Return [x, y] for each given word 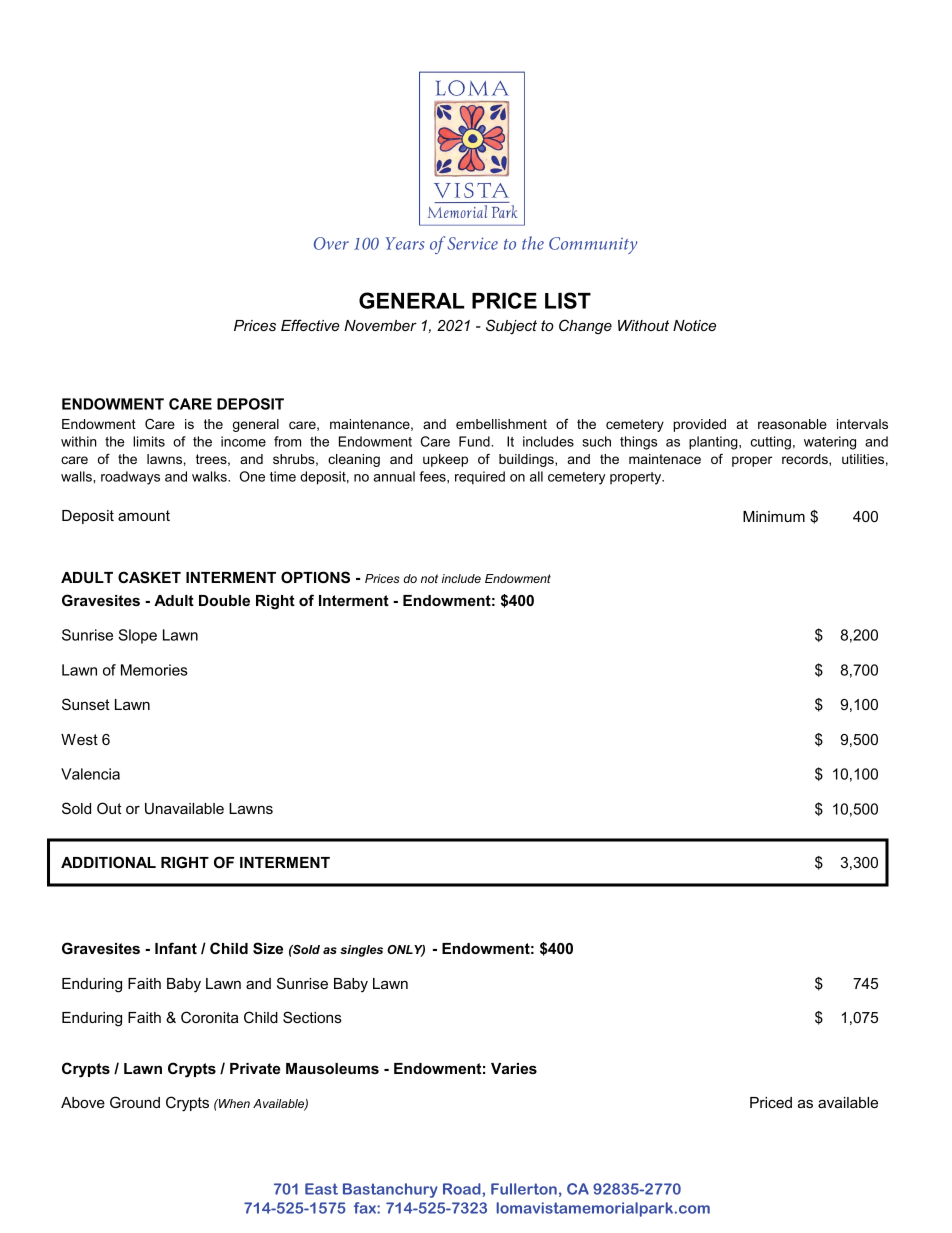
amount [144, 515]
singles [361, 951]
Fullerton [524, 1189]
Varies [514, 1068]
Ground [135, 1102]
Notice [694, 325]
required [480, 478]
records [806, 460]
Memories [154, 670]
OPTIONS [315, 577]
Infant [176, 948]
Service [473, 243]
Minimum [774, 516]
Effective [310, 325]
